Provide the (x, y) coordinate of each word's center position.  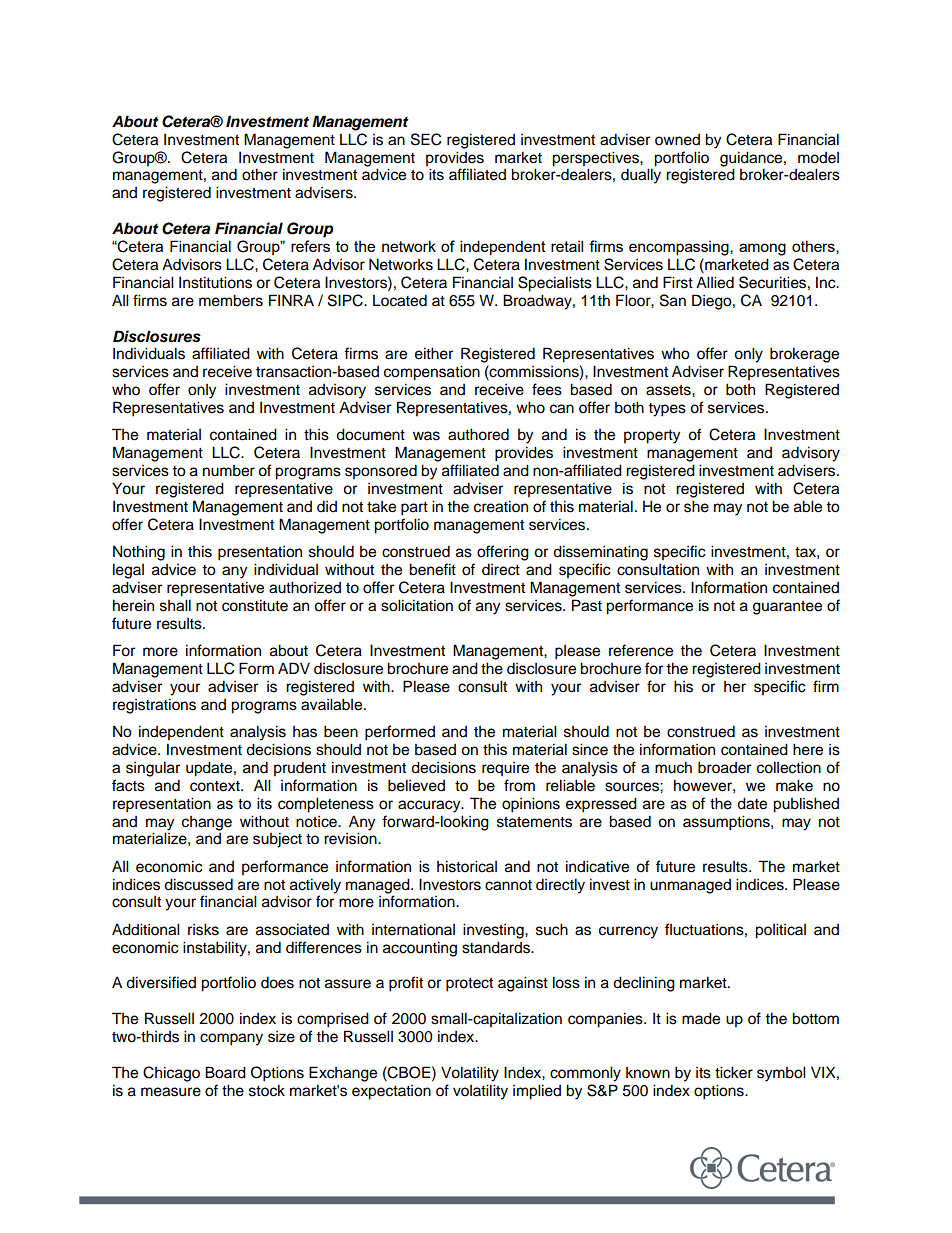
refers (310, 246)
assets (669, 390)
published (806, 805)
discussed (198, 884)
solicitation (417, 605)
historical (467, 866)
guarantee (787, 608)
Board (225, 1072)
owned (677, 140)
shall (175, 605)
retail (567, 246)
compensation (432, 373)
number (229, 471)
